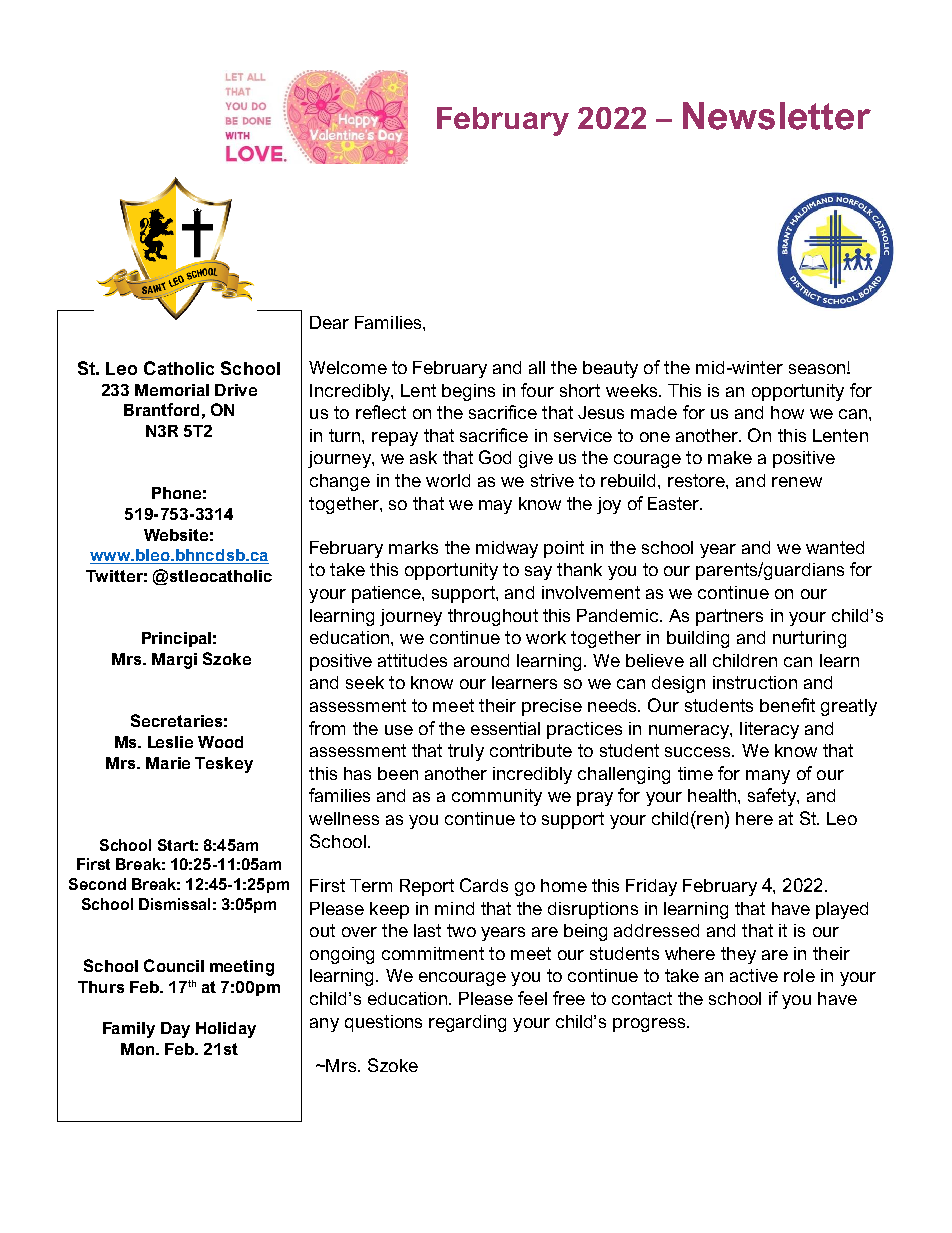 The width and height of the page is (952, 1233). I want to click on throughout, so click(493, 617).
